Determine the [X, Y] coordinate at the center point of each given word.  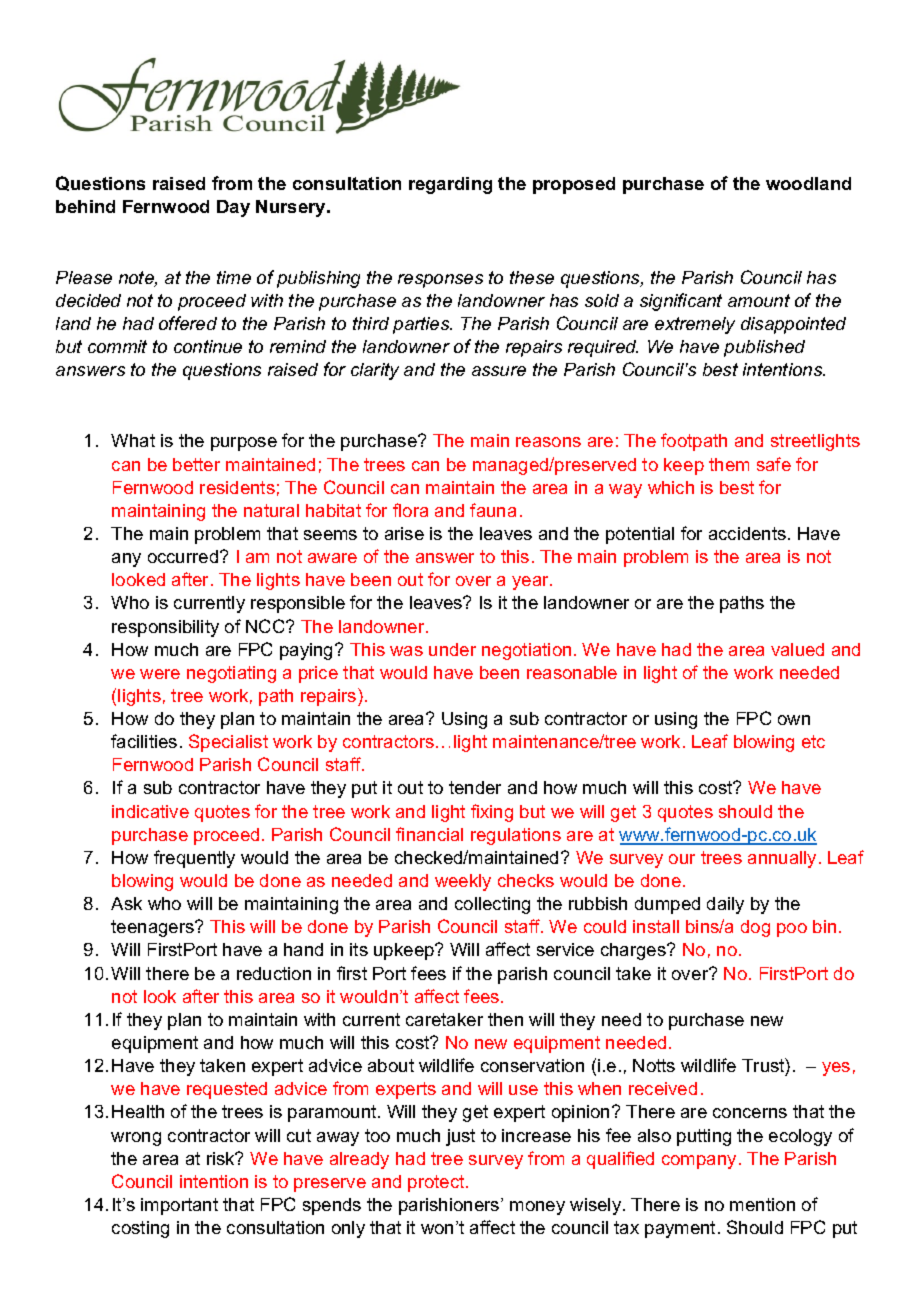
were [160, 674]
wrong [136, 1139]
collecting [492, 905]
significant [681, 302]
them [729, 464]
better [196, 464]
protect [437, 1183]
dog [755, 928]
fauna [493, 510]
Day [233, 208]
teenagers [154, 928]
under [452, 649]
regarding [450, 185]
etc [813, 741]
